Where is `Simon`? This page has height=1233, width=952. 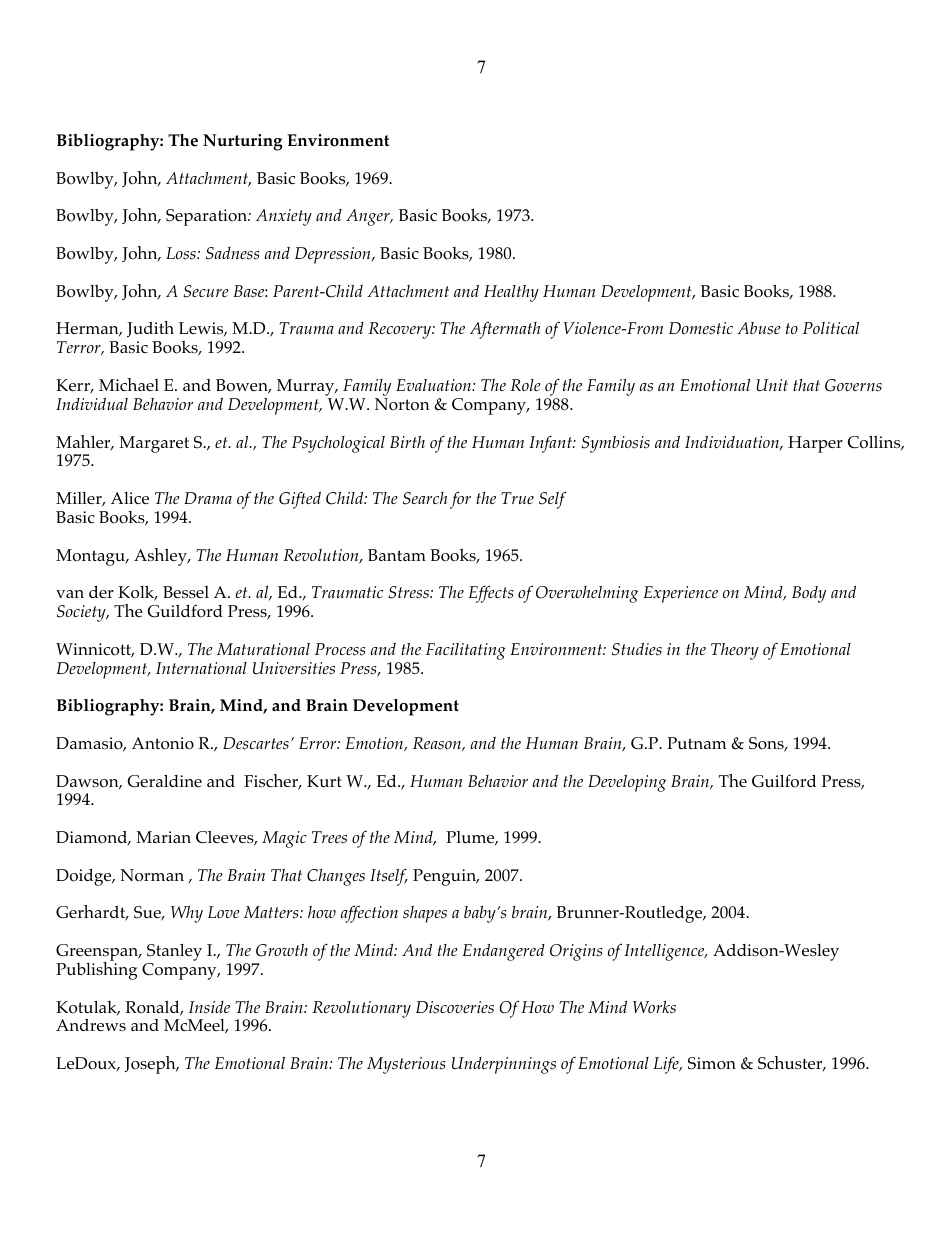
Simon is located at coordinates (712, 1063).
